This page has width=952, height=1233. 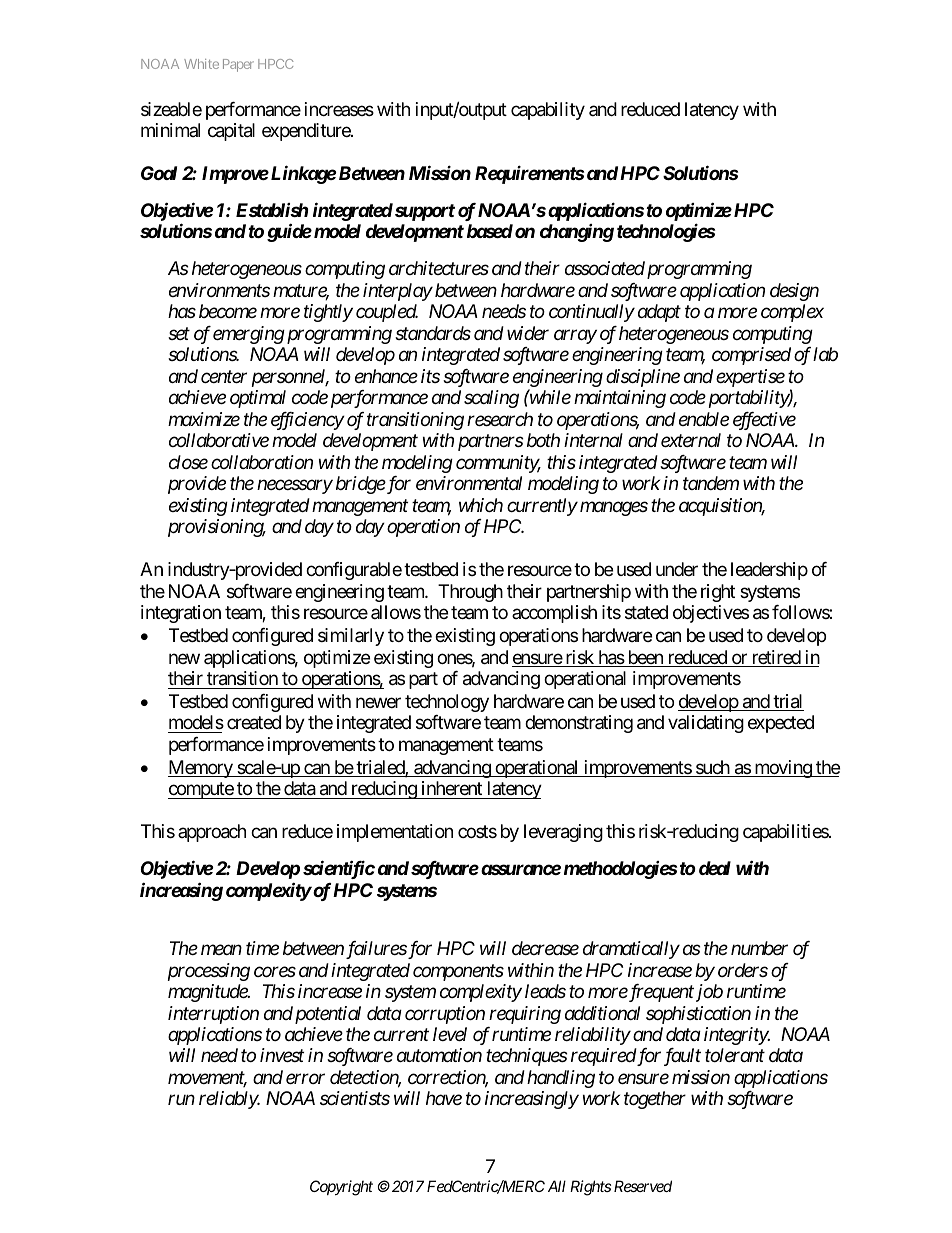 I want to click on Paper, so click(x=238, y=65).
